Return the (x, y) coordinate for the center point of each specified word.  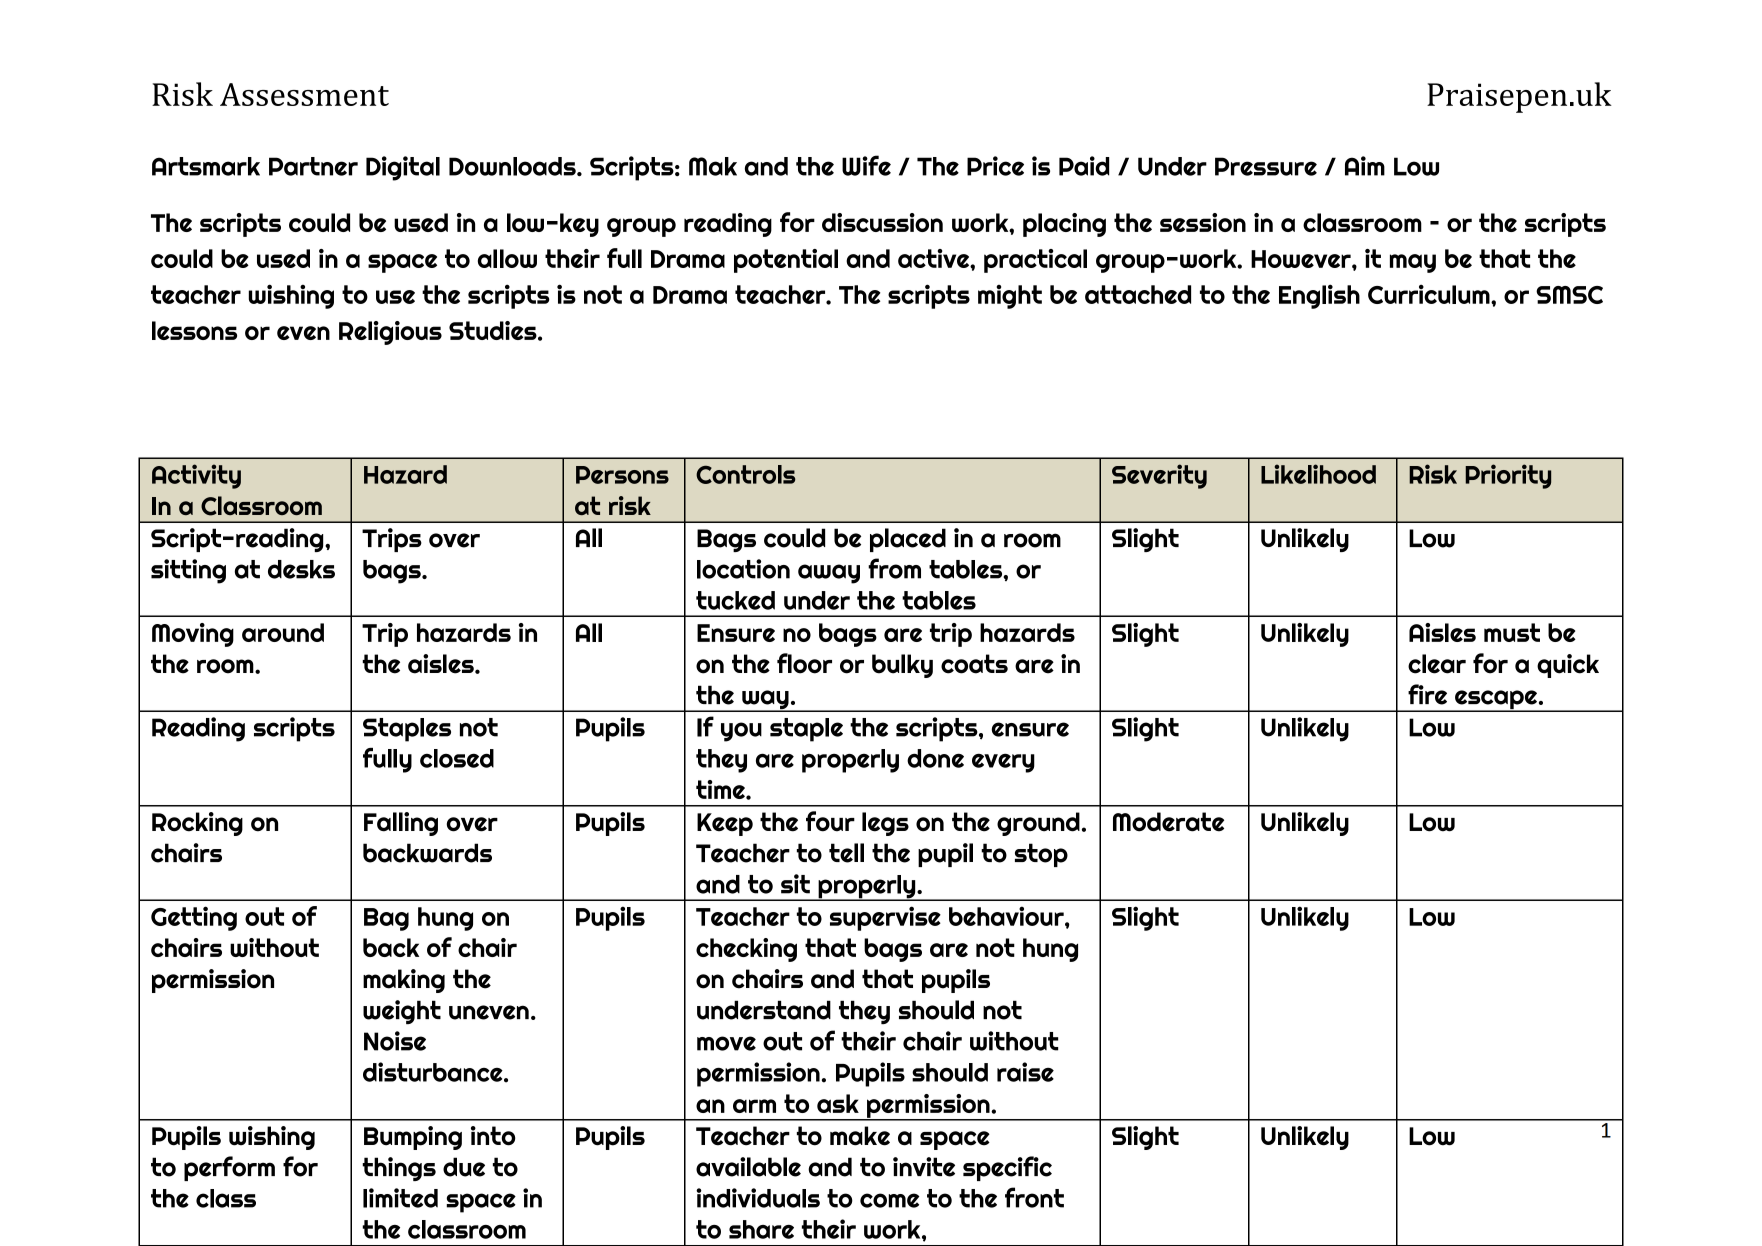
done (935, 758)
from (894, 568)
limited (400, 1198)
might (1010, 297)
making (404, 981)
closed (457, 758)
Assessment (304, 94)
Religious (390, 333)
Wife (866, 165)
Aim (1365, 166)
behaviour (1007, 916)
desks (301, 569)
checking (746, 950)
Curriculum (1430, 294)
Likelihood (1318, 474)
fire (1427, 694)
